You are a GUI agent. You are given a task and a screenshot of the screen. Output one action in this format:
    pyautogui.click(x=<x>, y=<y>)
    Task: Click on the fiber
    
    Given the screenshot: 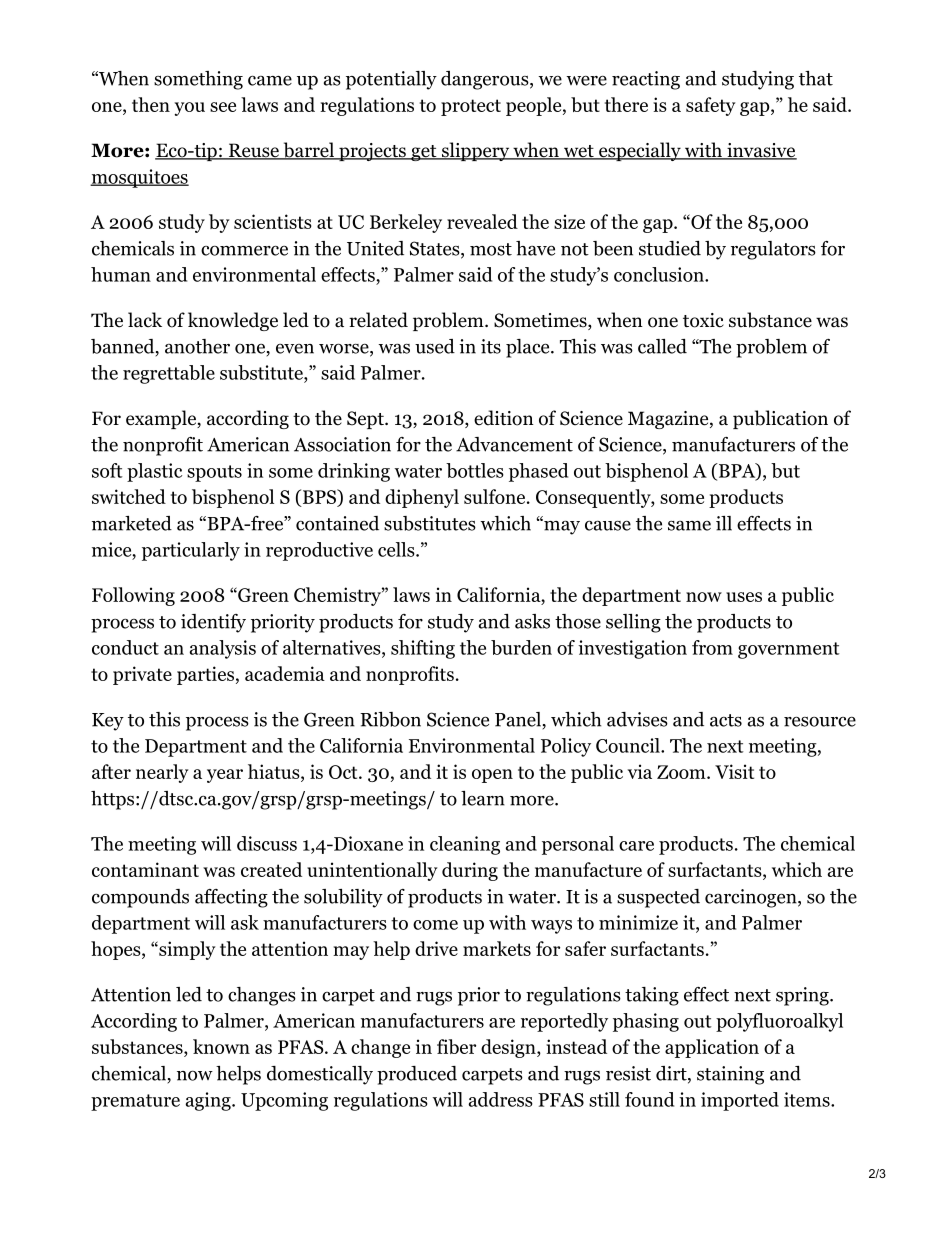 What is the action you would take?
    pyautogui.click(x=456, y=1046)
